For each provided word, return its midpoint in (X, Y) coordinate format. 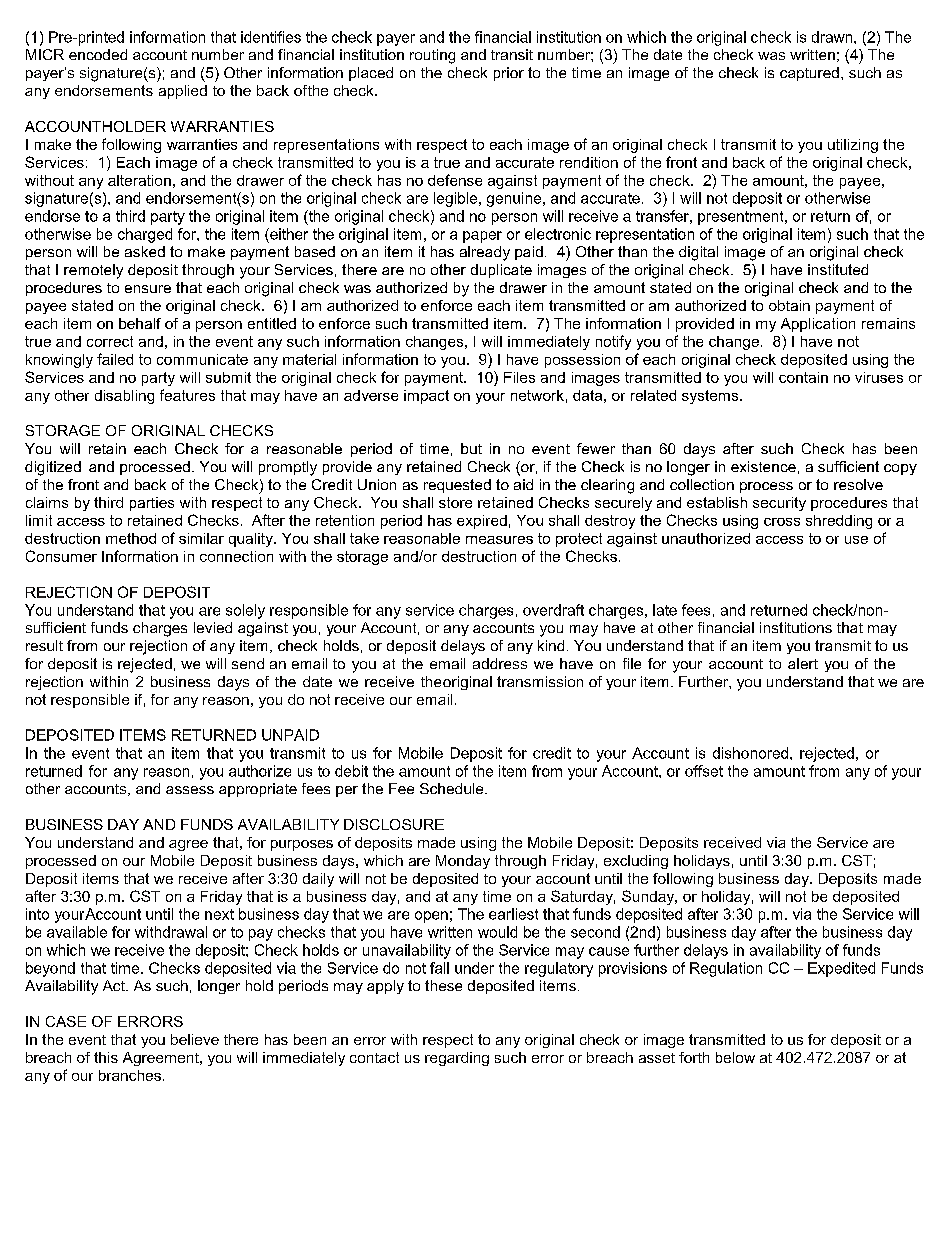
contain (803, 377)
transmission (540, 681)
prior (509, 74)
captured (809, 74)
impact (426, 397)
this (106, 1057)
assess (190, 790)
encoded (98, 54)
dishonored (752, 753)
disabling (124, 397)
